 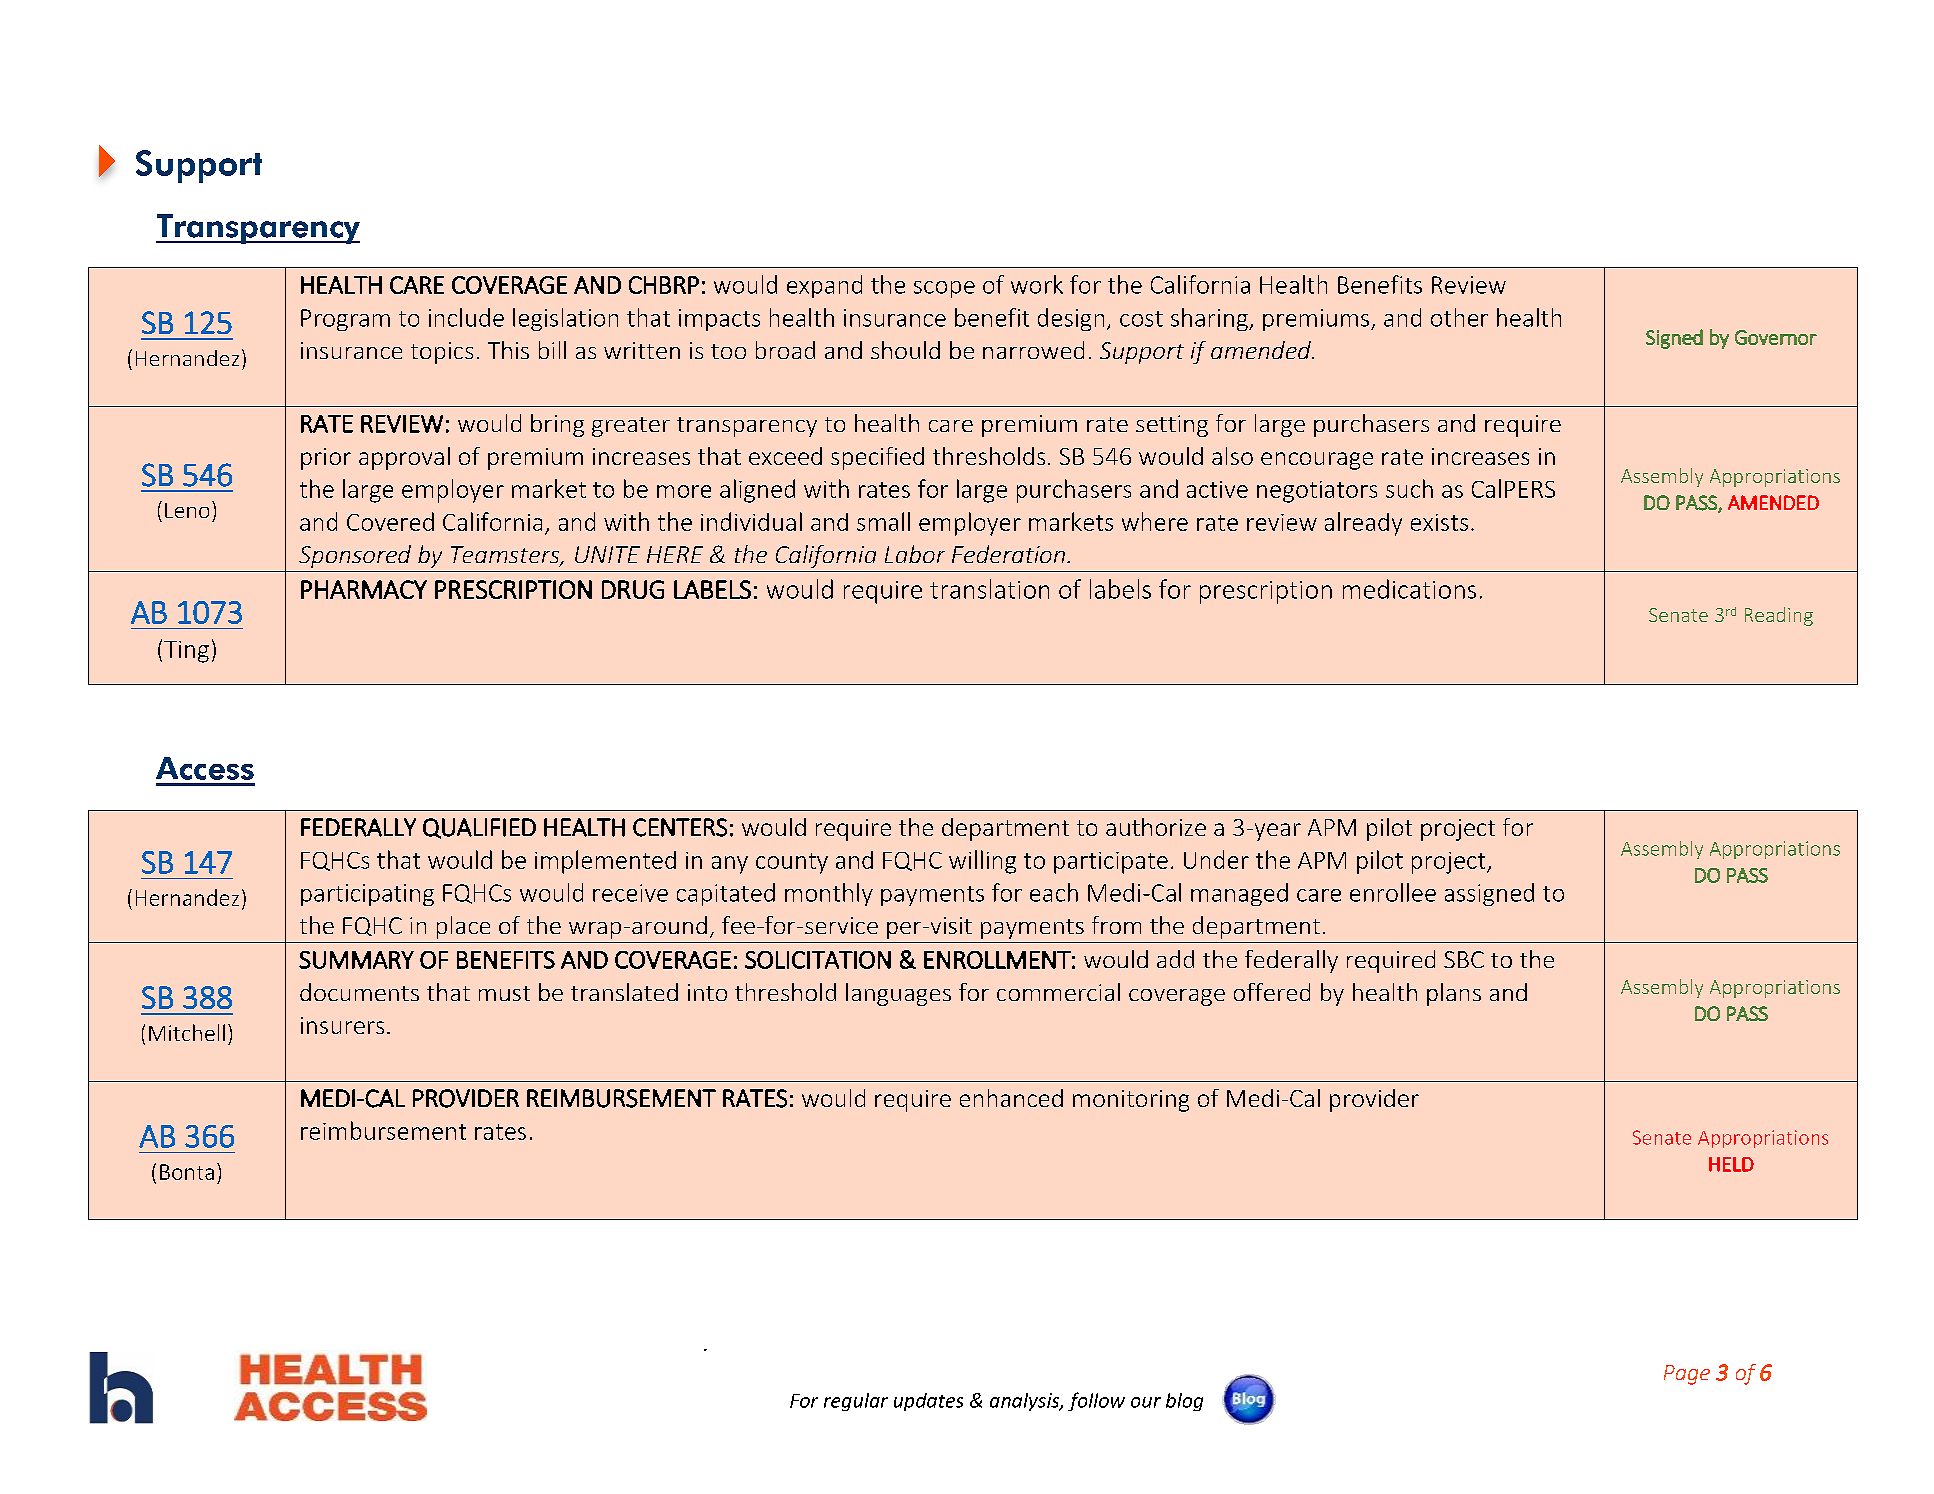 I want to click on translation, so click(x=989, y=589).
